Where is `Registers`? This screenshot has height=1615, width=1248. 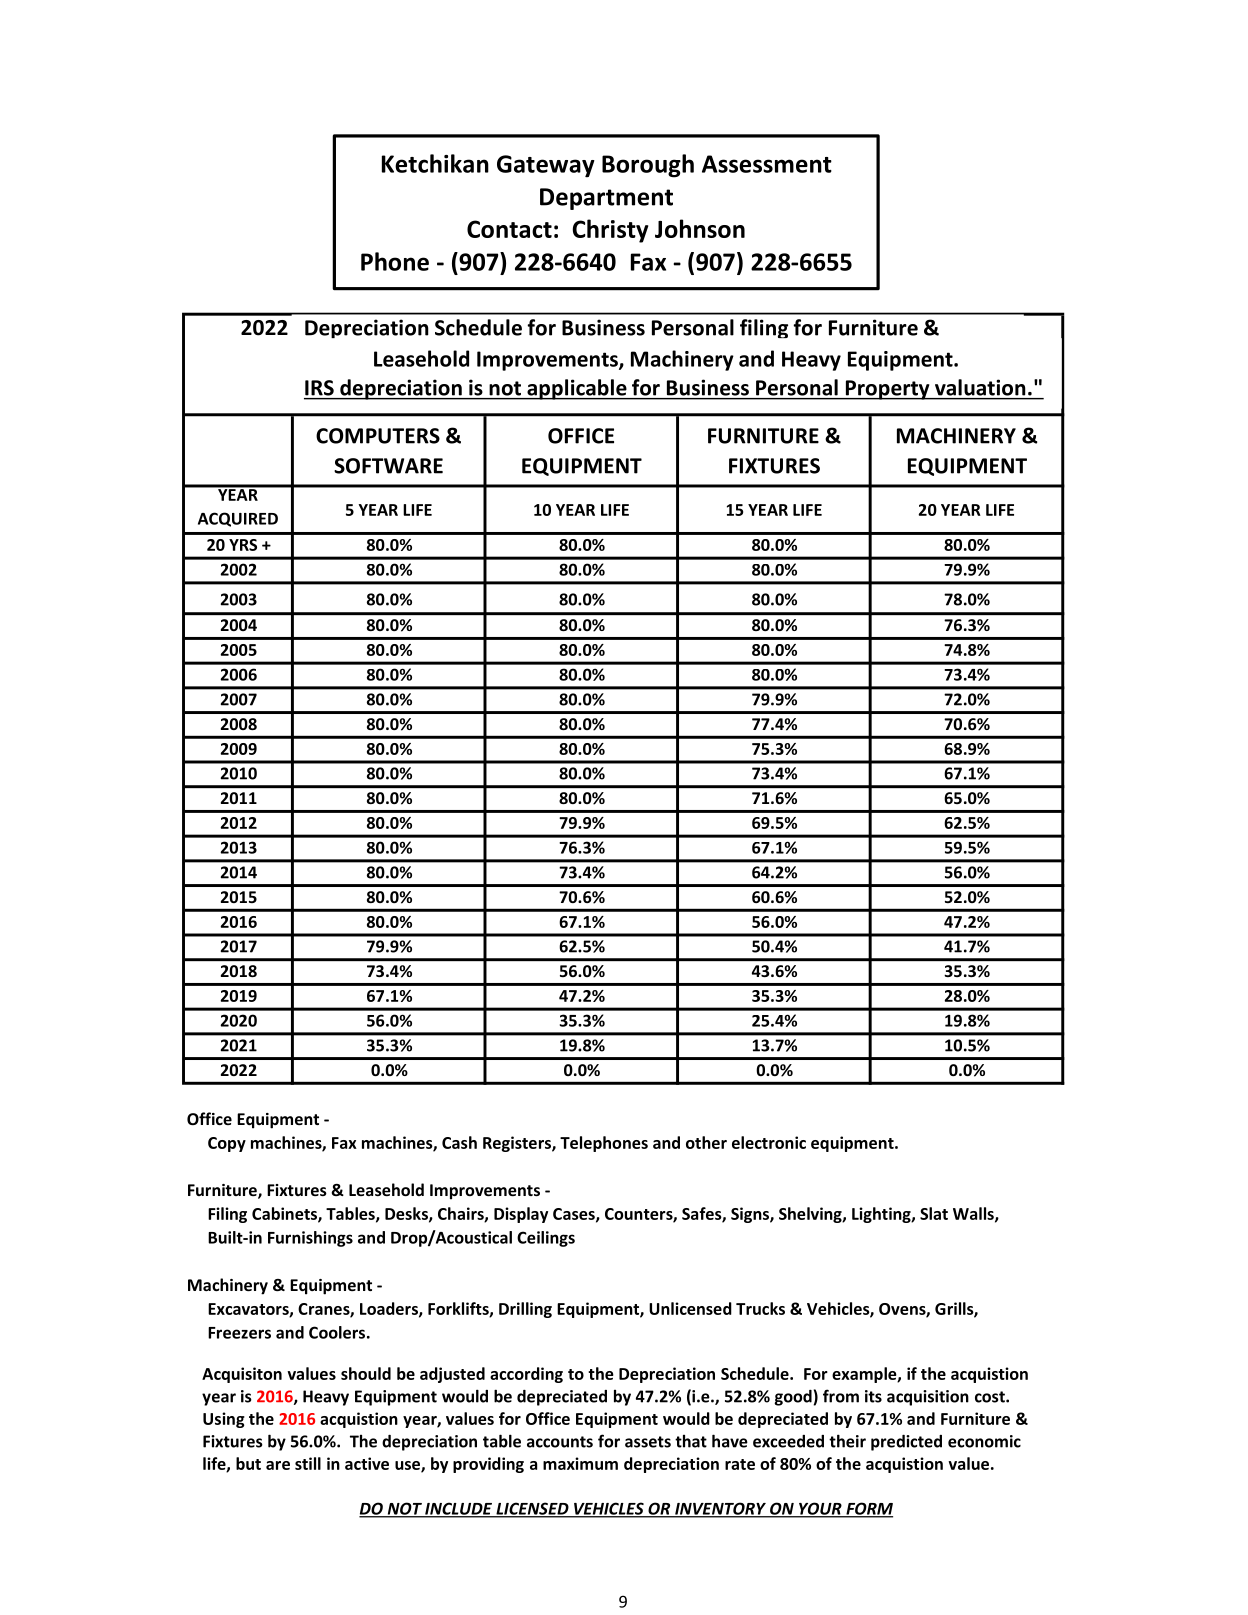 Registers is located at coordinates (518, 1144).
